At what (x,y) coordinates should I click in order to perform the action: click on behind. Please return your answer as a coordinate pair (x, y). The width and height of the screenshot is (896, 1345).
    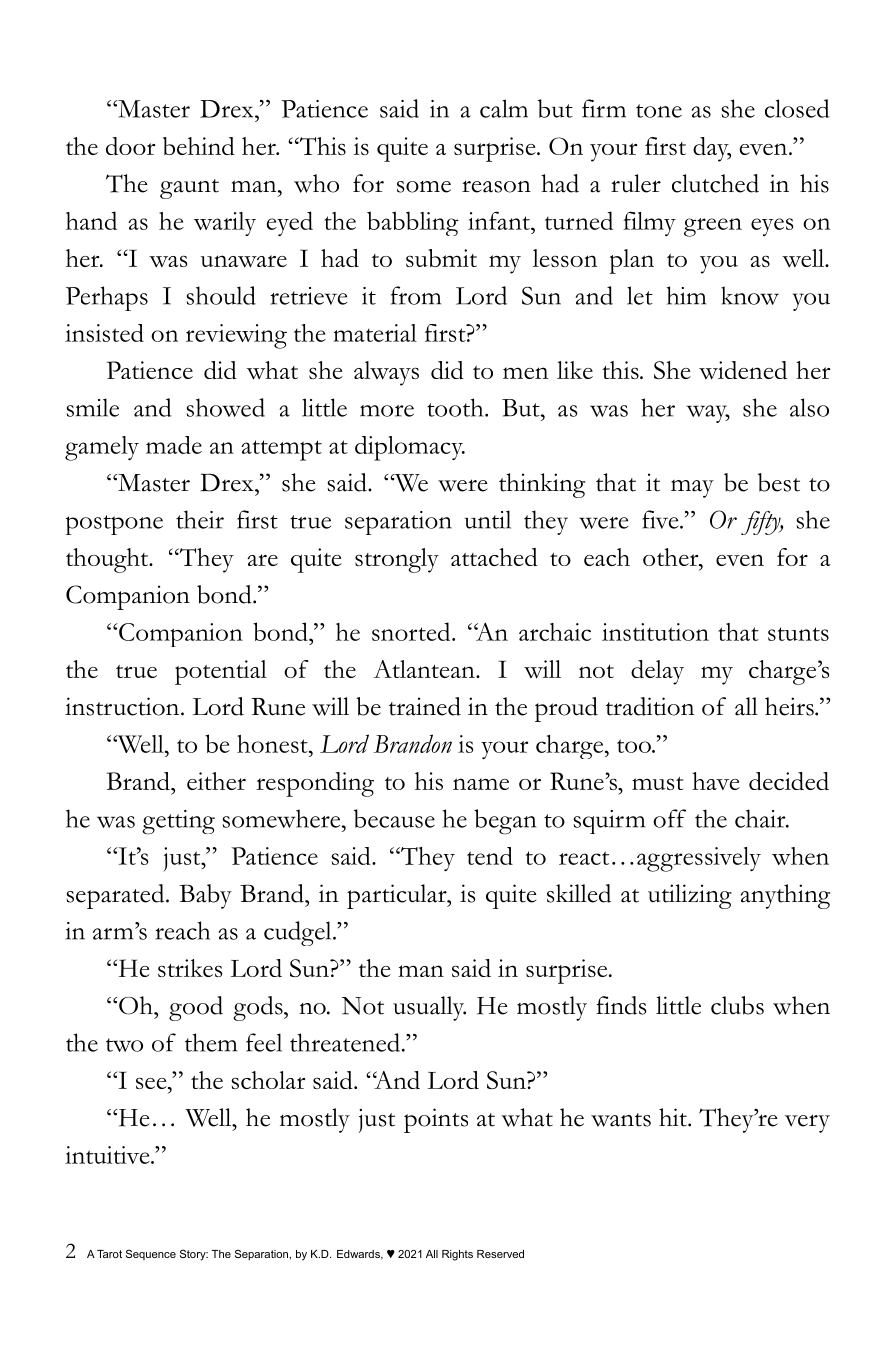
    Looking at the image, I should click on (199, 146).
